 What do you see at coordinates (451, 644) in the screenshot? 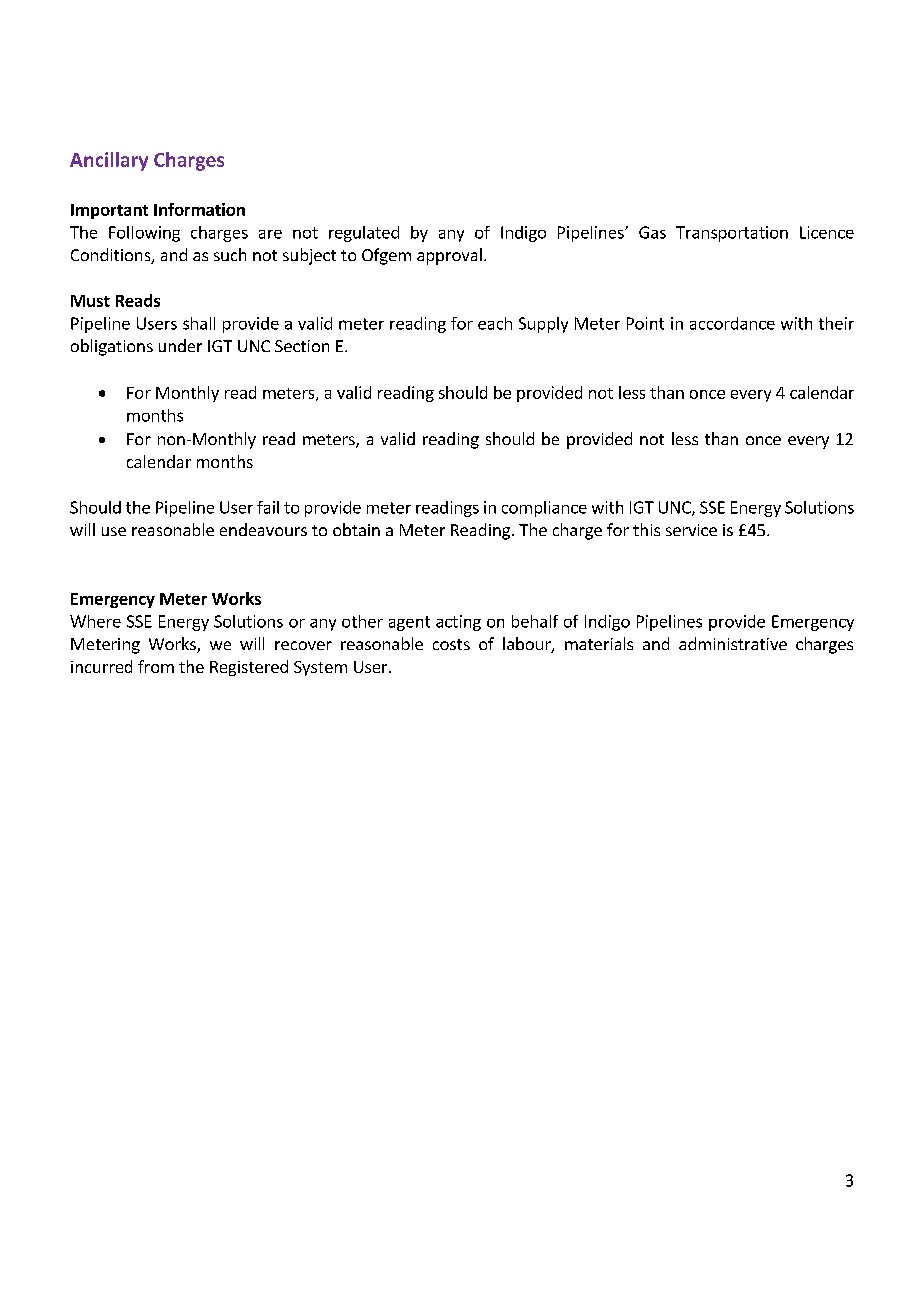
I see `costs` at bounding box center [451, 644].
